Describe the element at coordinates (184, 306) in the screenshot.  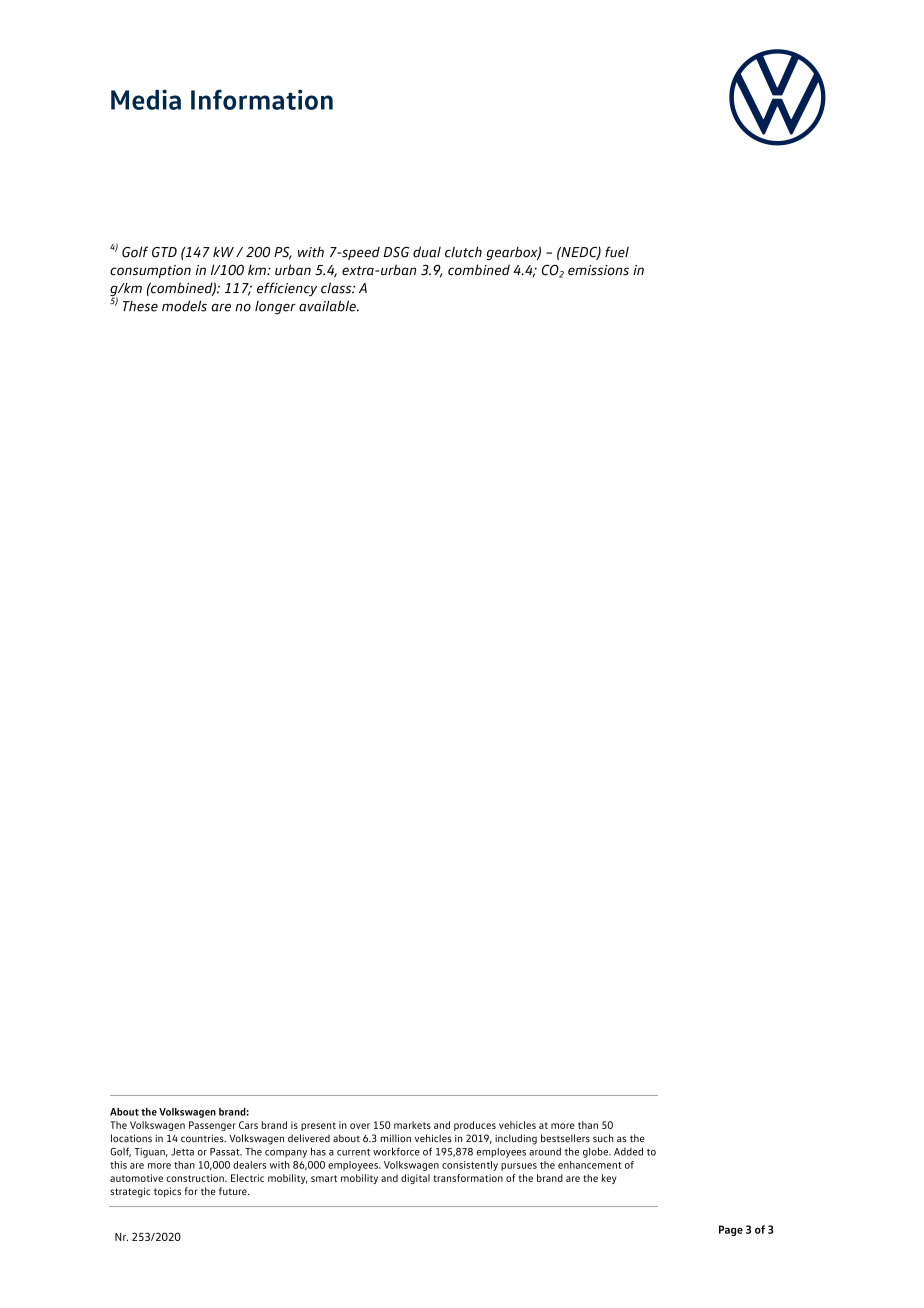
I see `models` at that location.
